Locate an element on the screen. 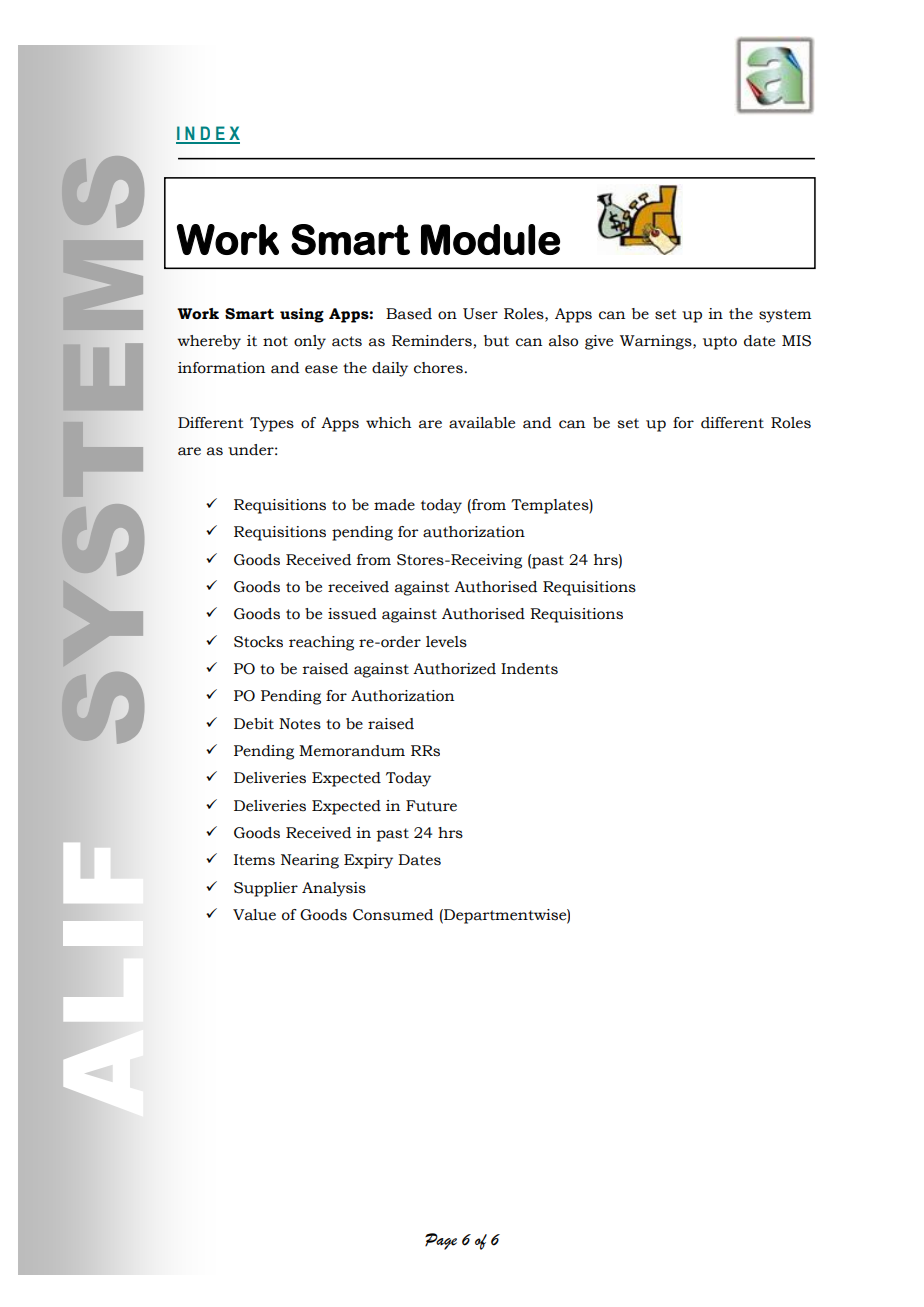 This screenshot has width=924, height=1307. Page is located at coordinates (441, 1241).
